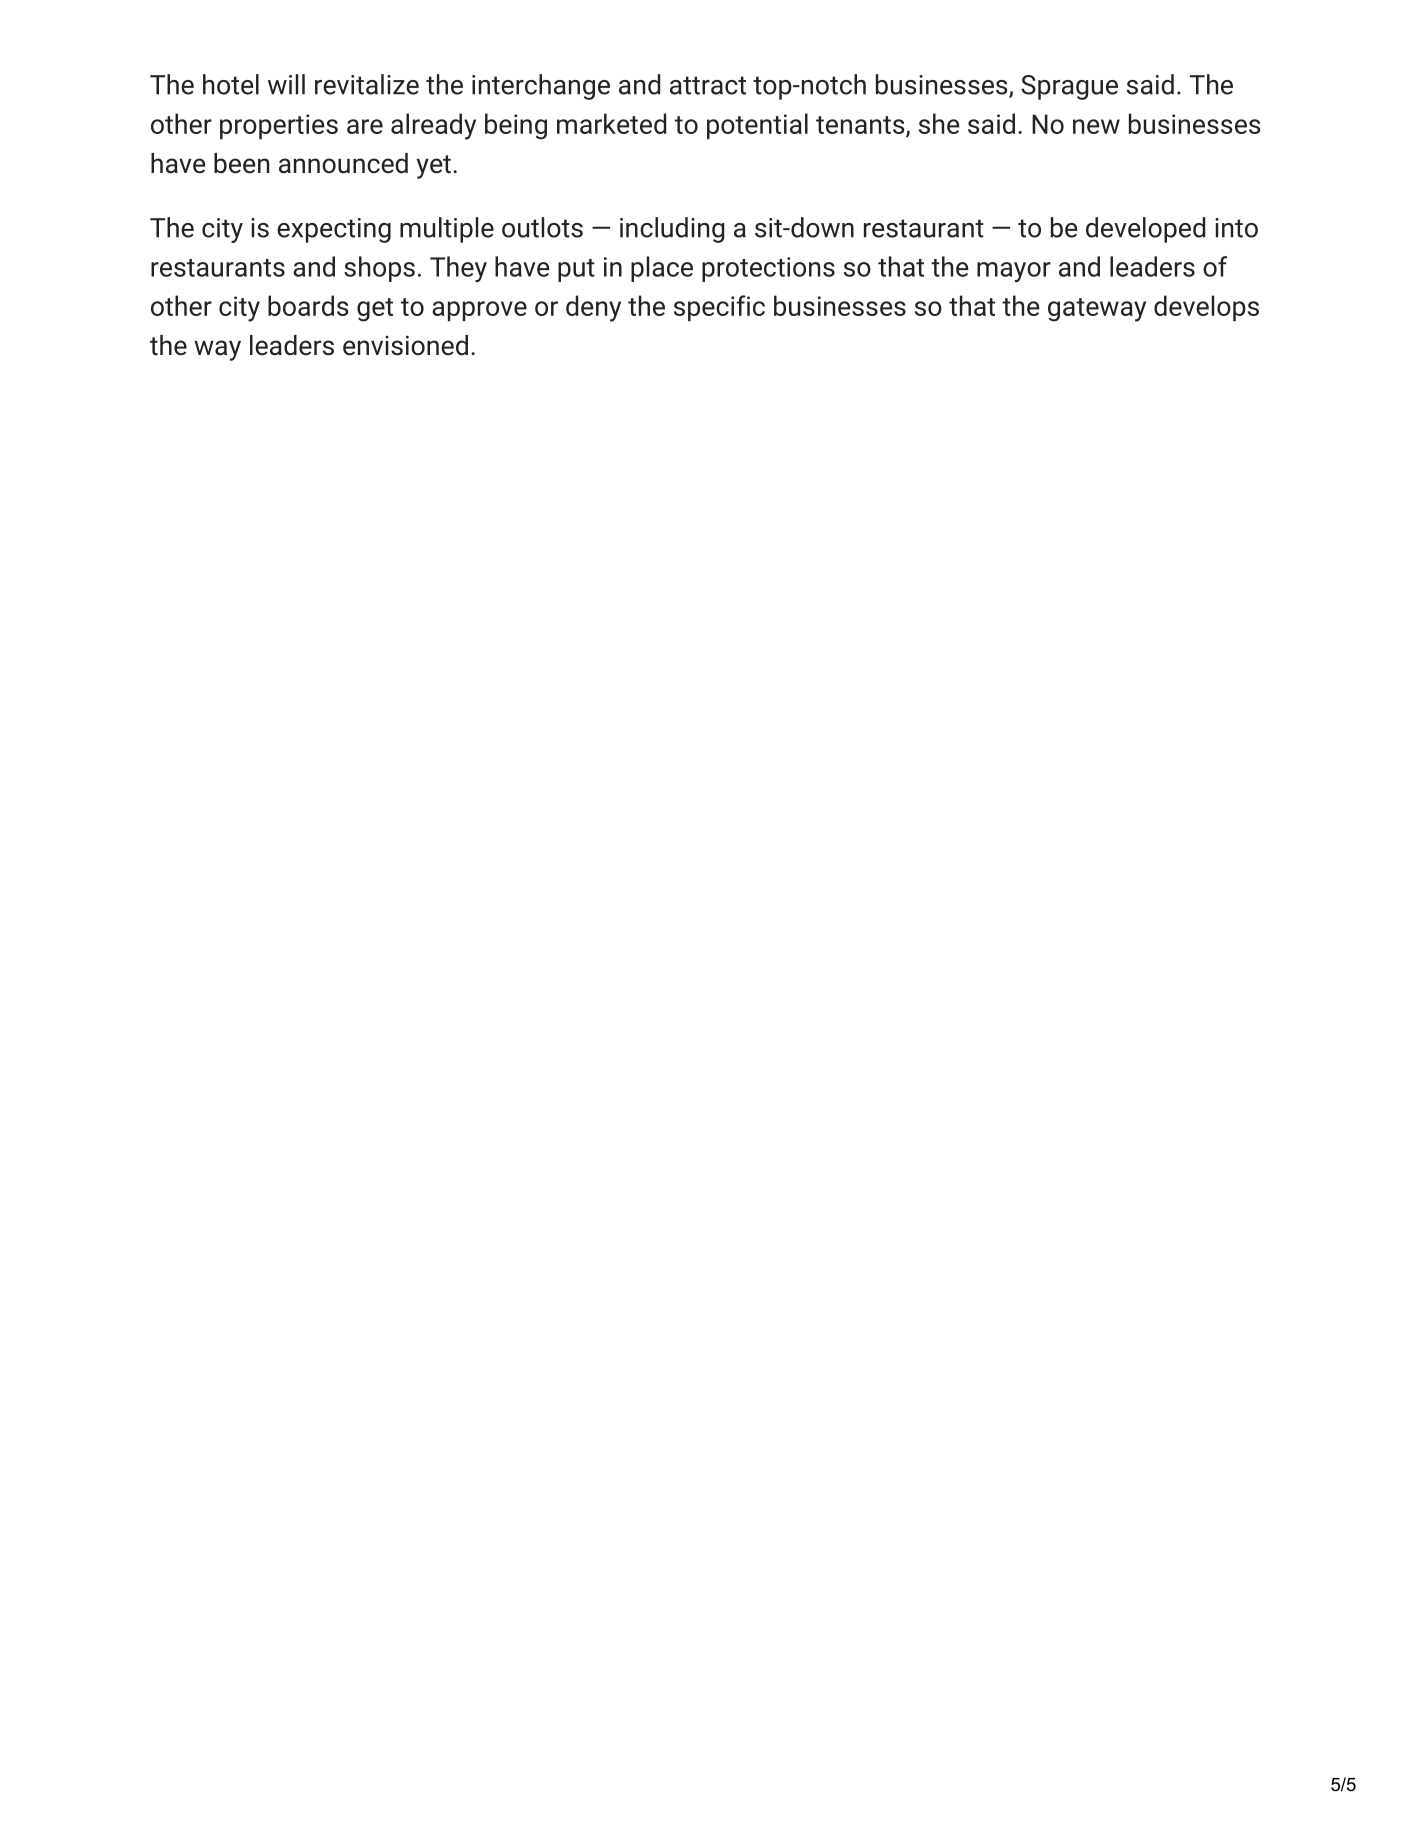  Describe the element at coordinates (708, 85) in the screenshot. I see `attract` at that location.
